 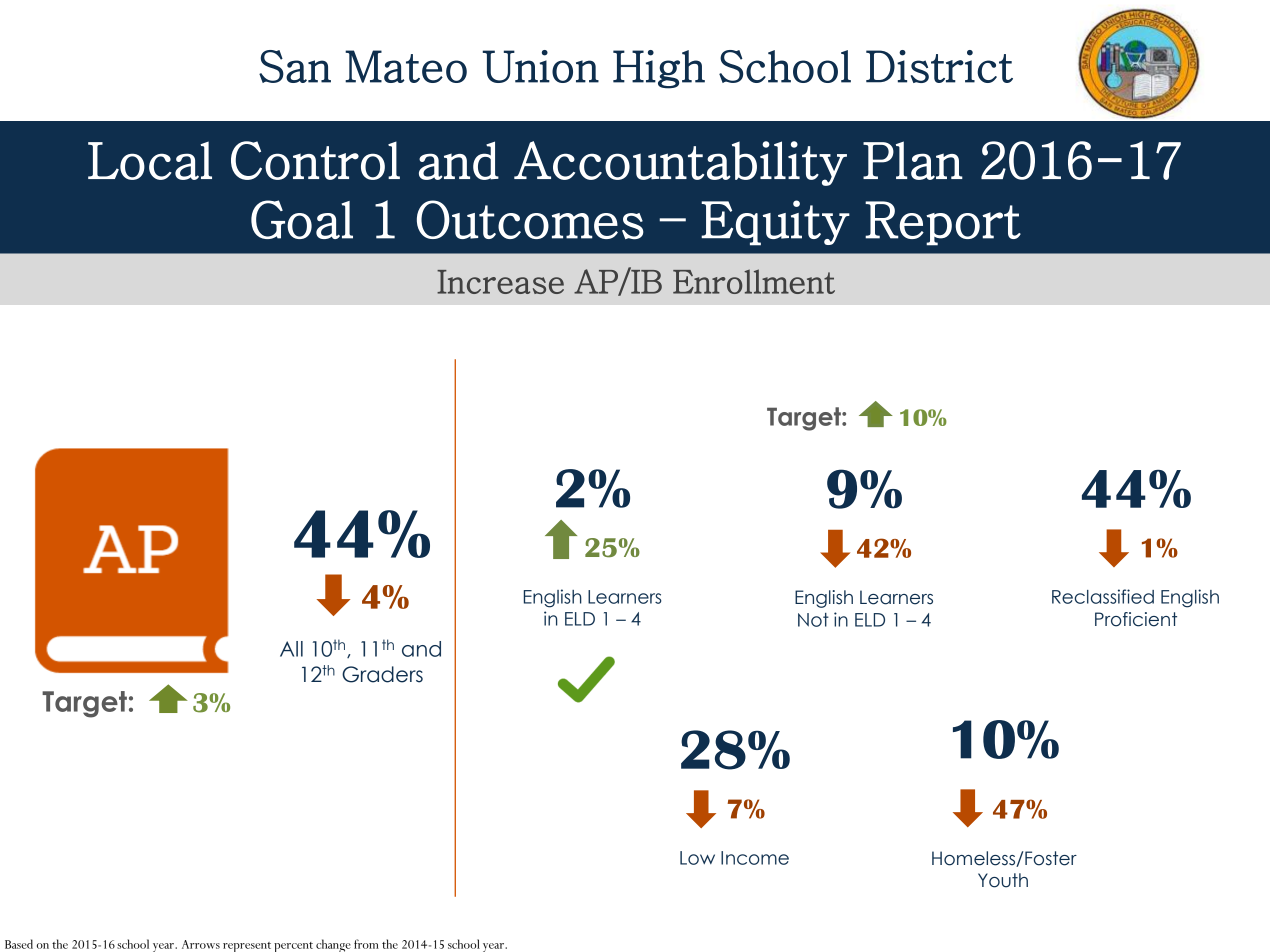 What do you see at coordinates (382, 674) in the screenshot?
I see `Graders` at bounding box center [382, 674].
